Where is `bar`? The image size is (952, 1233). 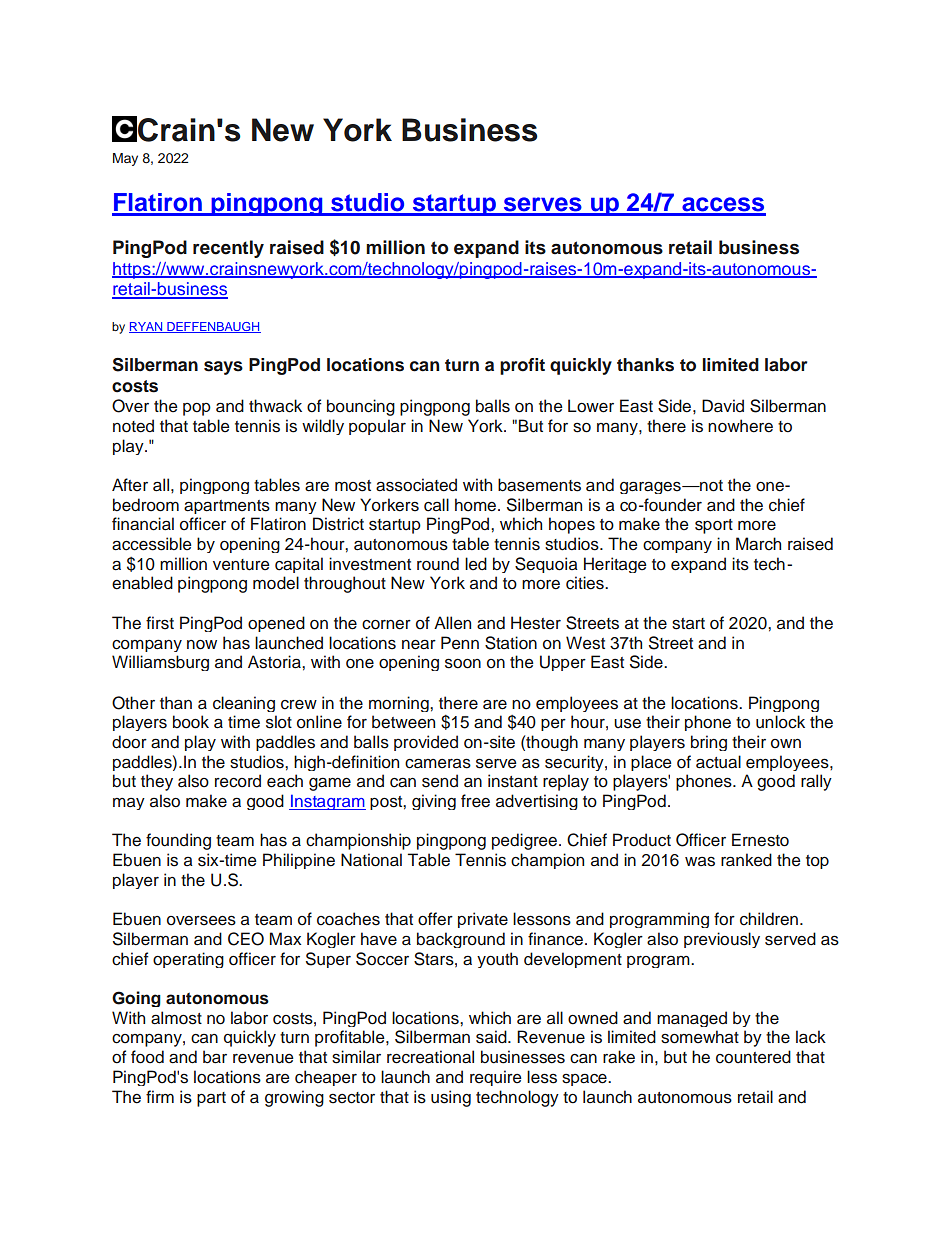 bar is located at coordinates (215, 1057).
